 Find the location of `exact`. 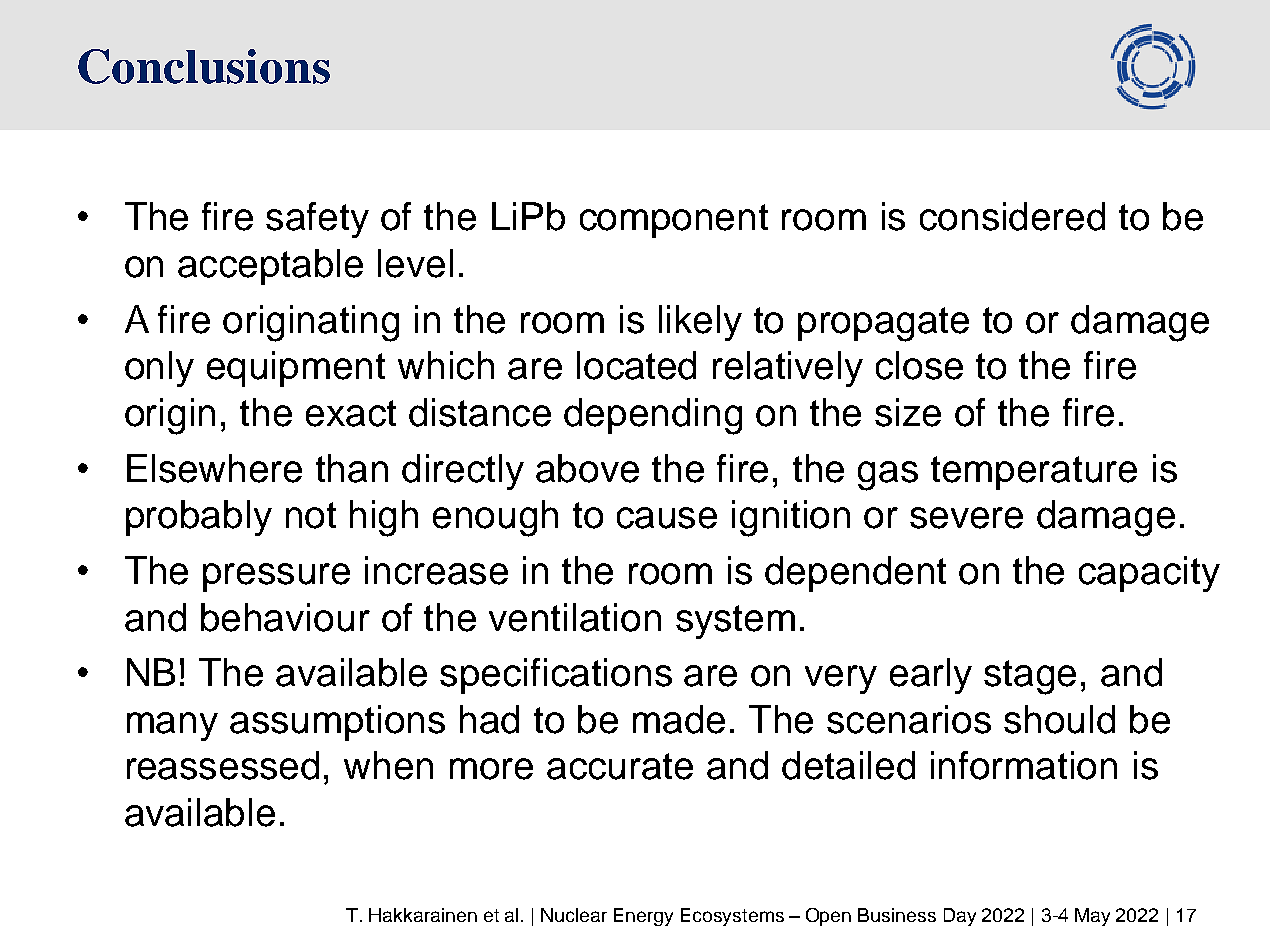

exact is located at coordinates (351, 413).
